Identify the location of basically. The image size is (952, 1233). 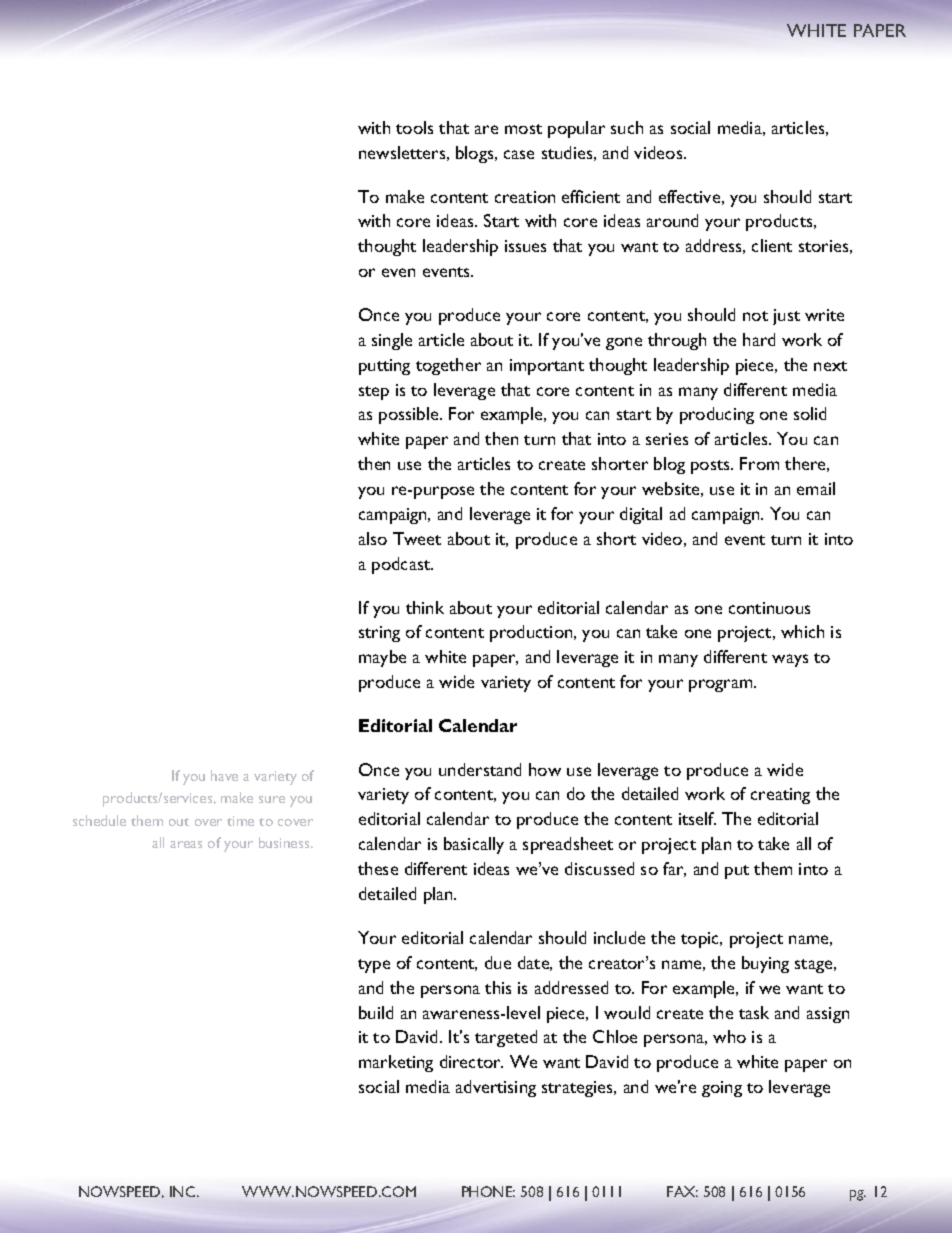
(474, 845).
